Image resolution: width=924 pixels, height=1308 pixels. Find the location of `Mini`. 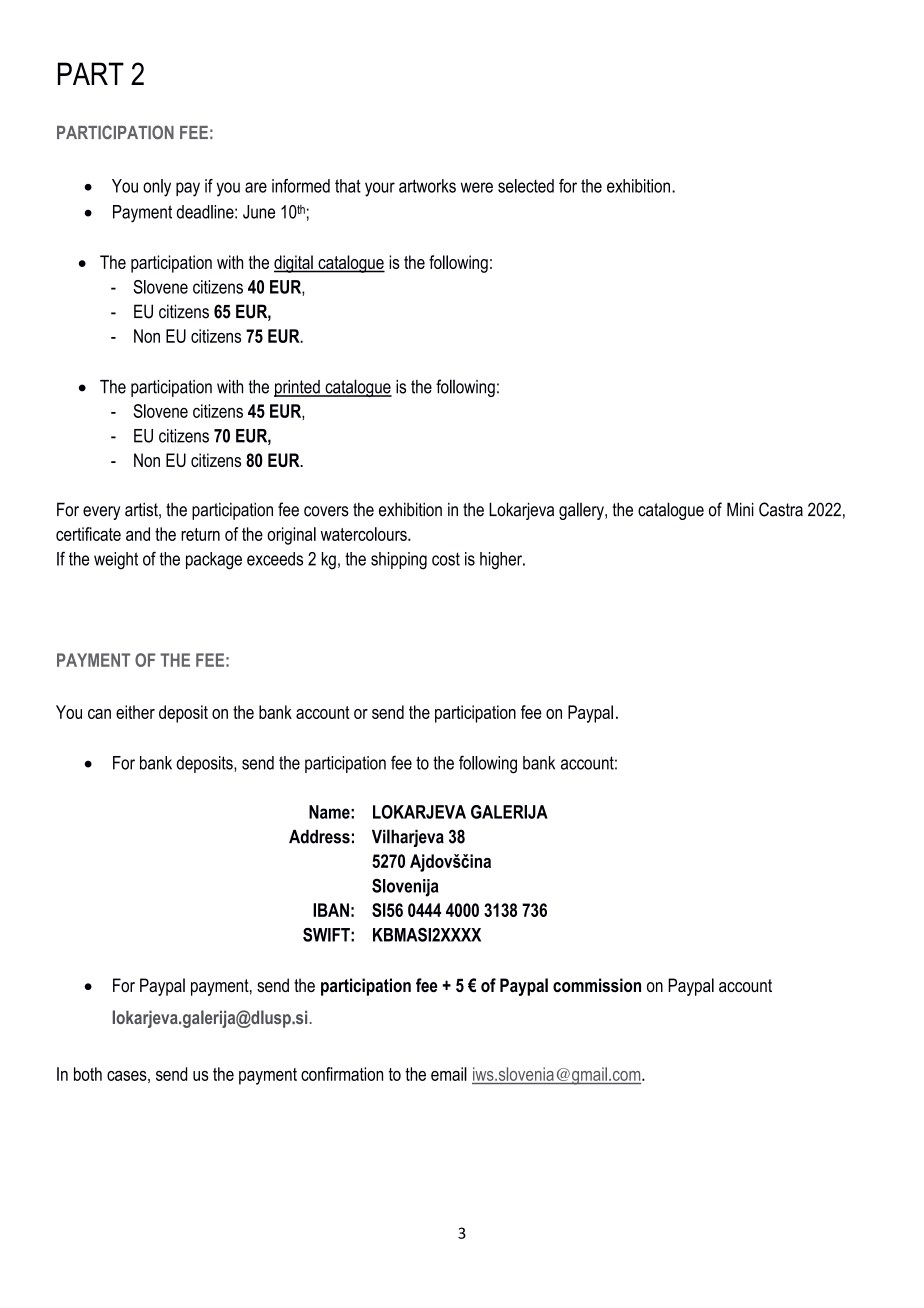

Mini is located at coordinates (740, 509).
